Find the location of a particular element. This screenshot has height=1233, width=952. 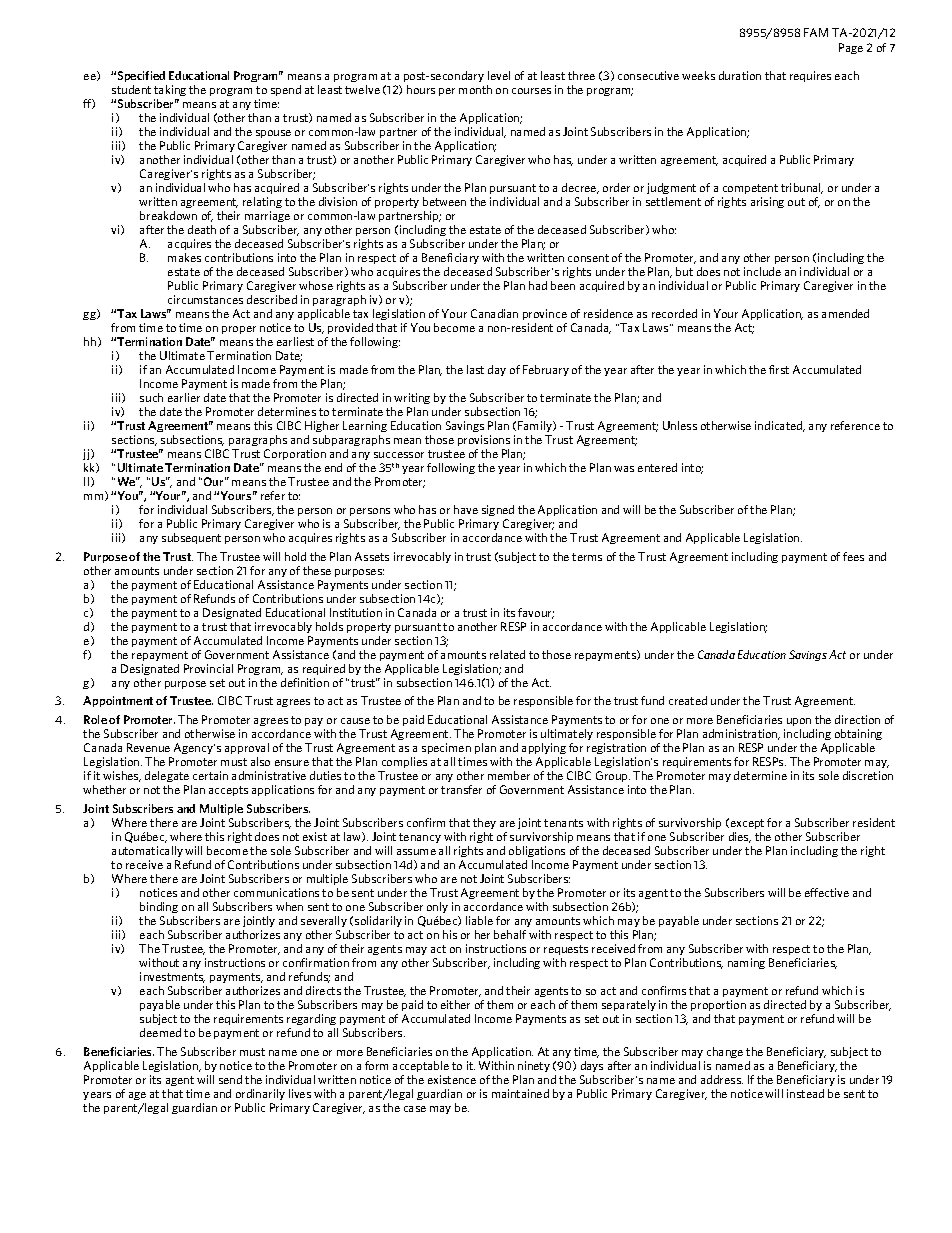

dies is located at coordinates (740, 837).
